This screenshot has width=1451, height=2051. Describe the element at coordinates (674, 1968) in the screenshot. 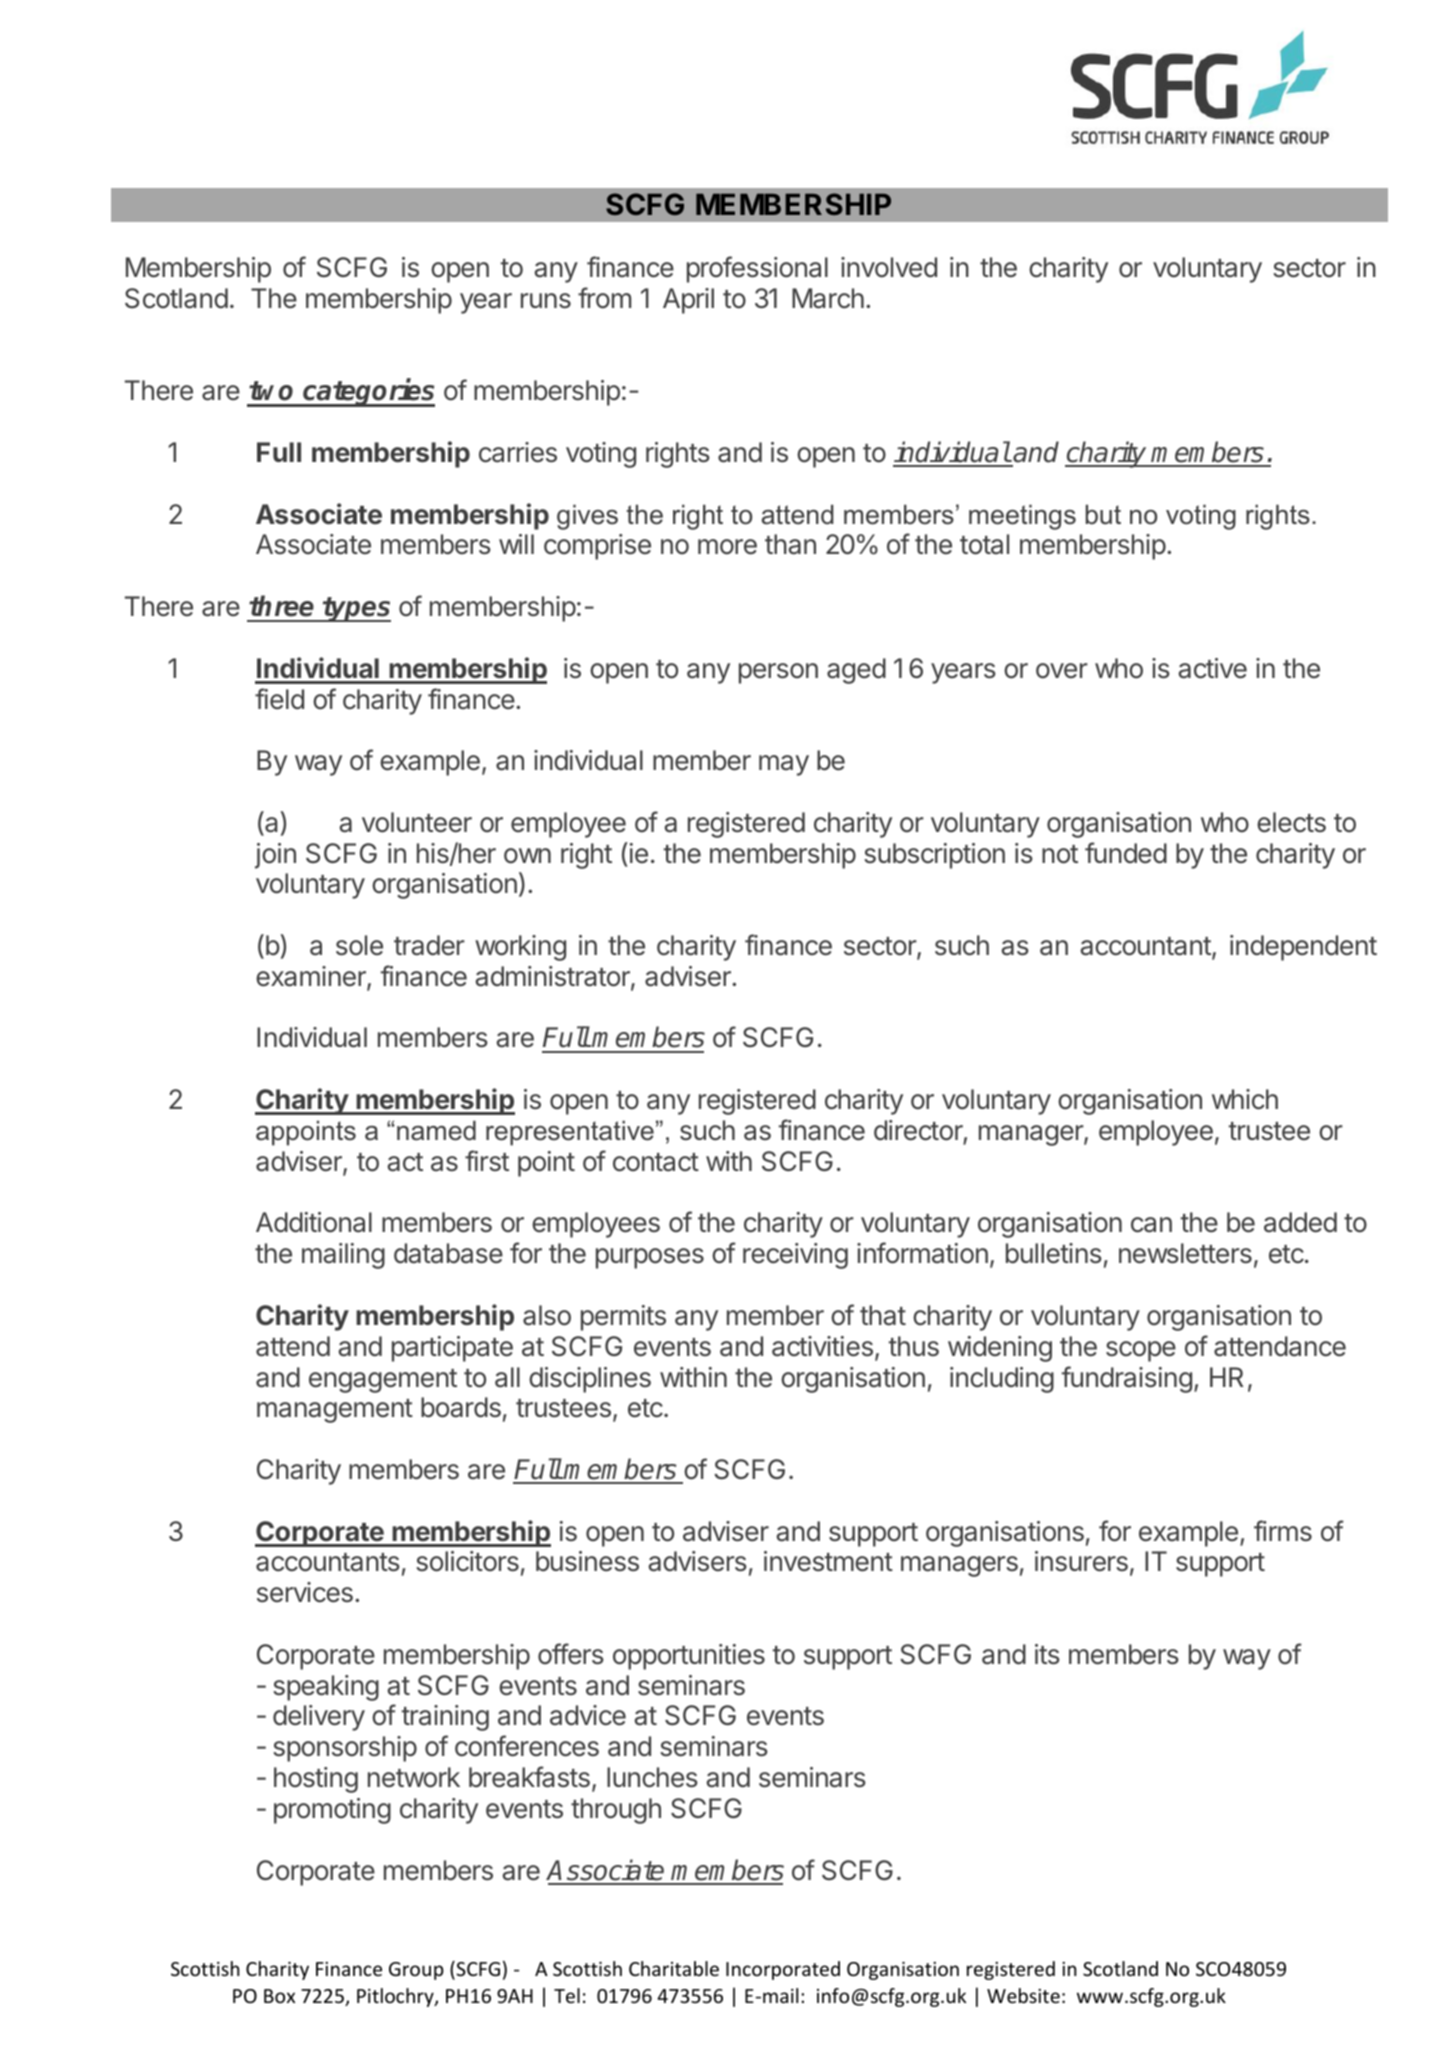

I see `Charitable` at that location.
